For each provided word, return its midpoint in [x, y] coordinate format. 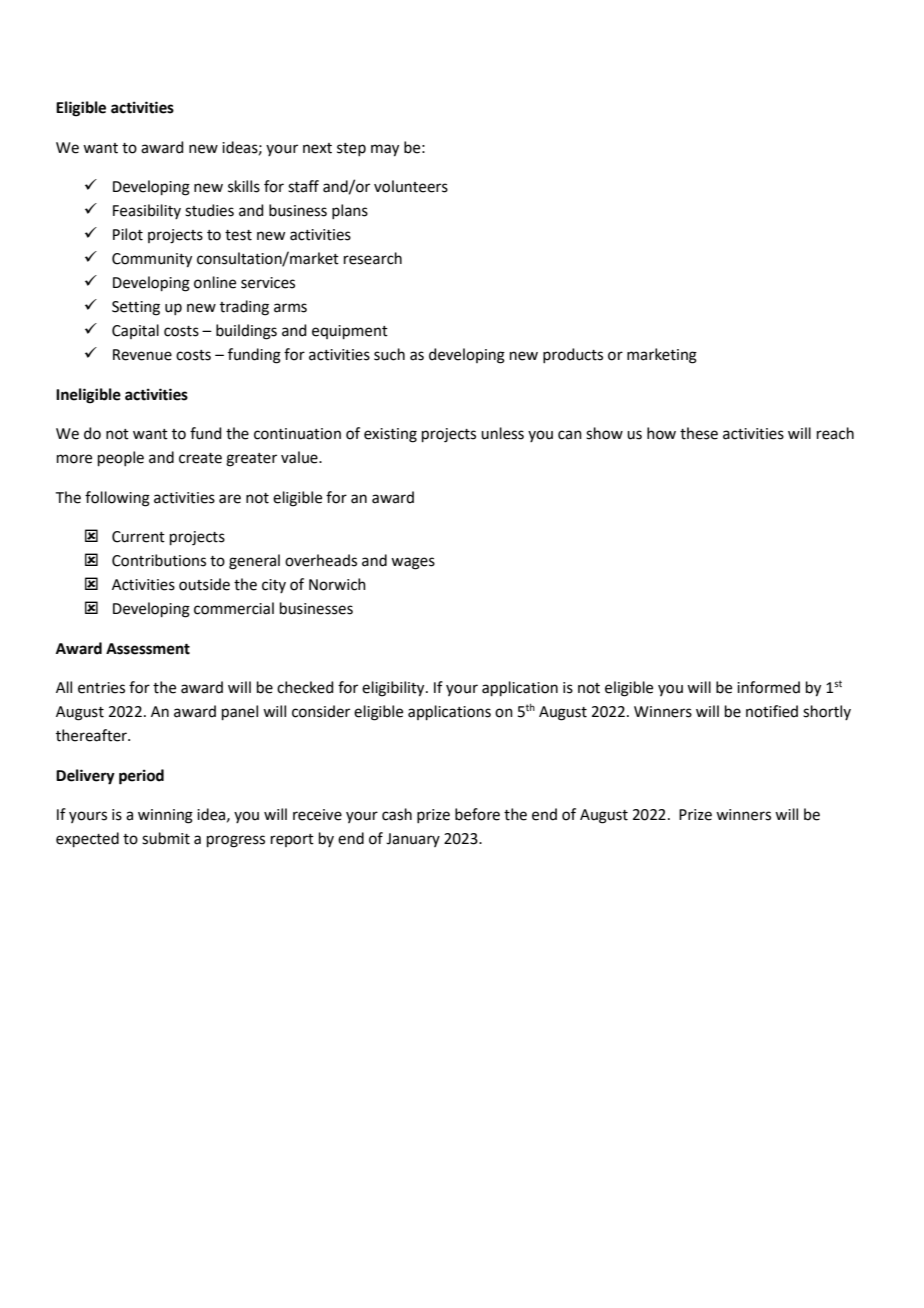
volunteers [411, 186]
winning [165, 816]
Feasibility [147, 211]
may [385, 150]
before [477, 814]
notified [772, 711]
